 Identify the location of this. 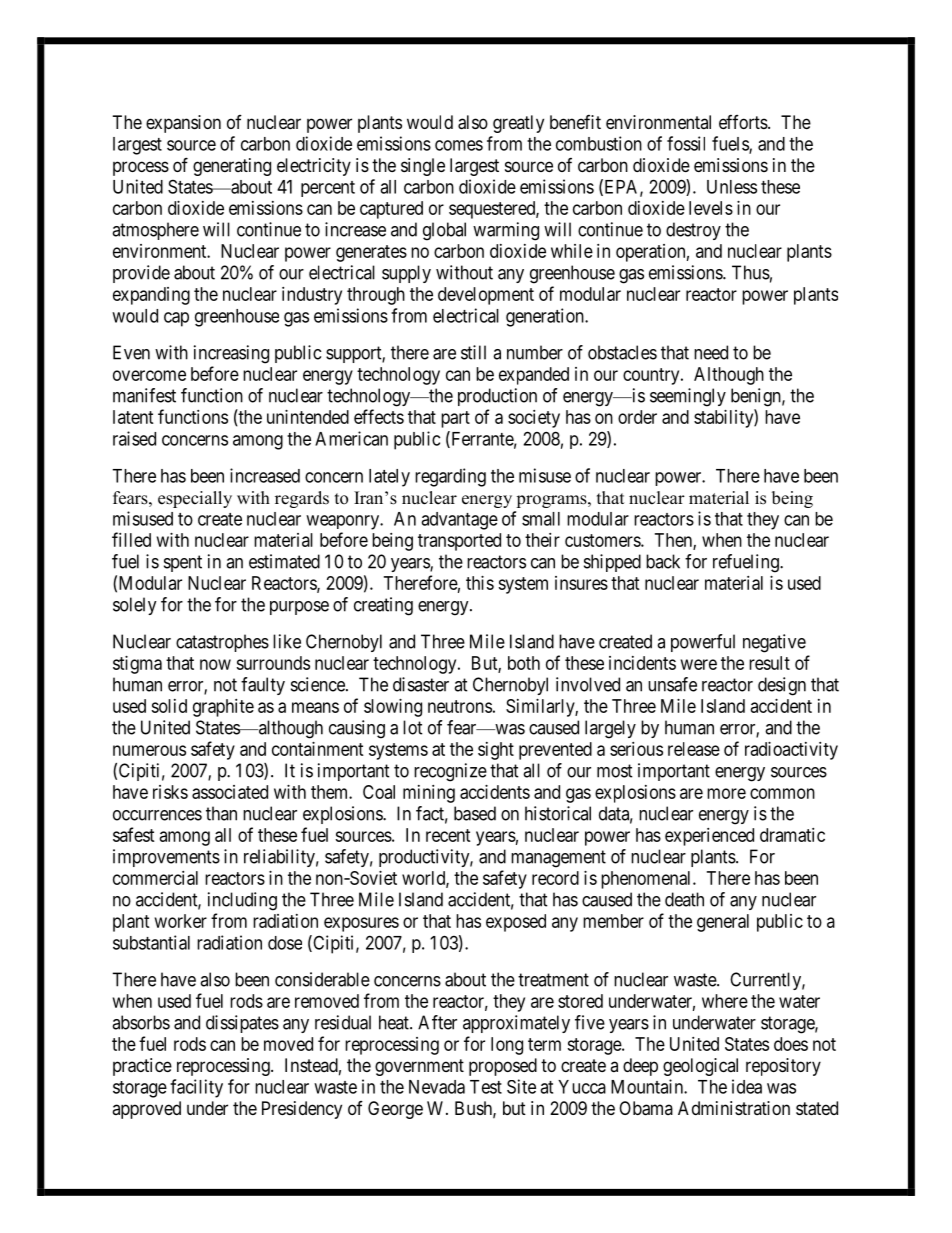
(480, 583).
